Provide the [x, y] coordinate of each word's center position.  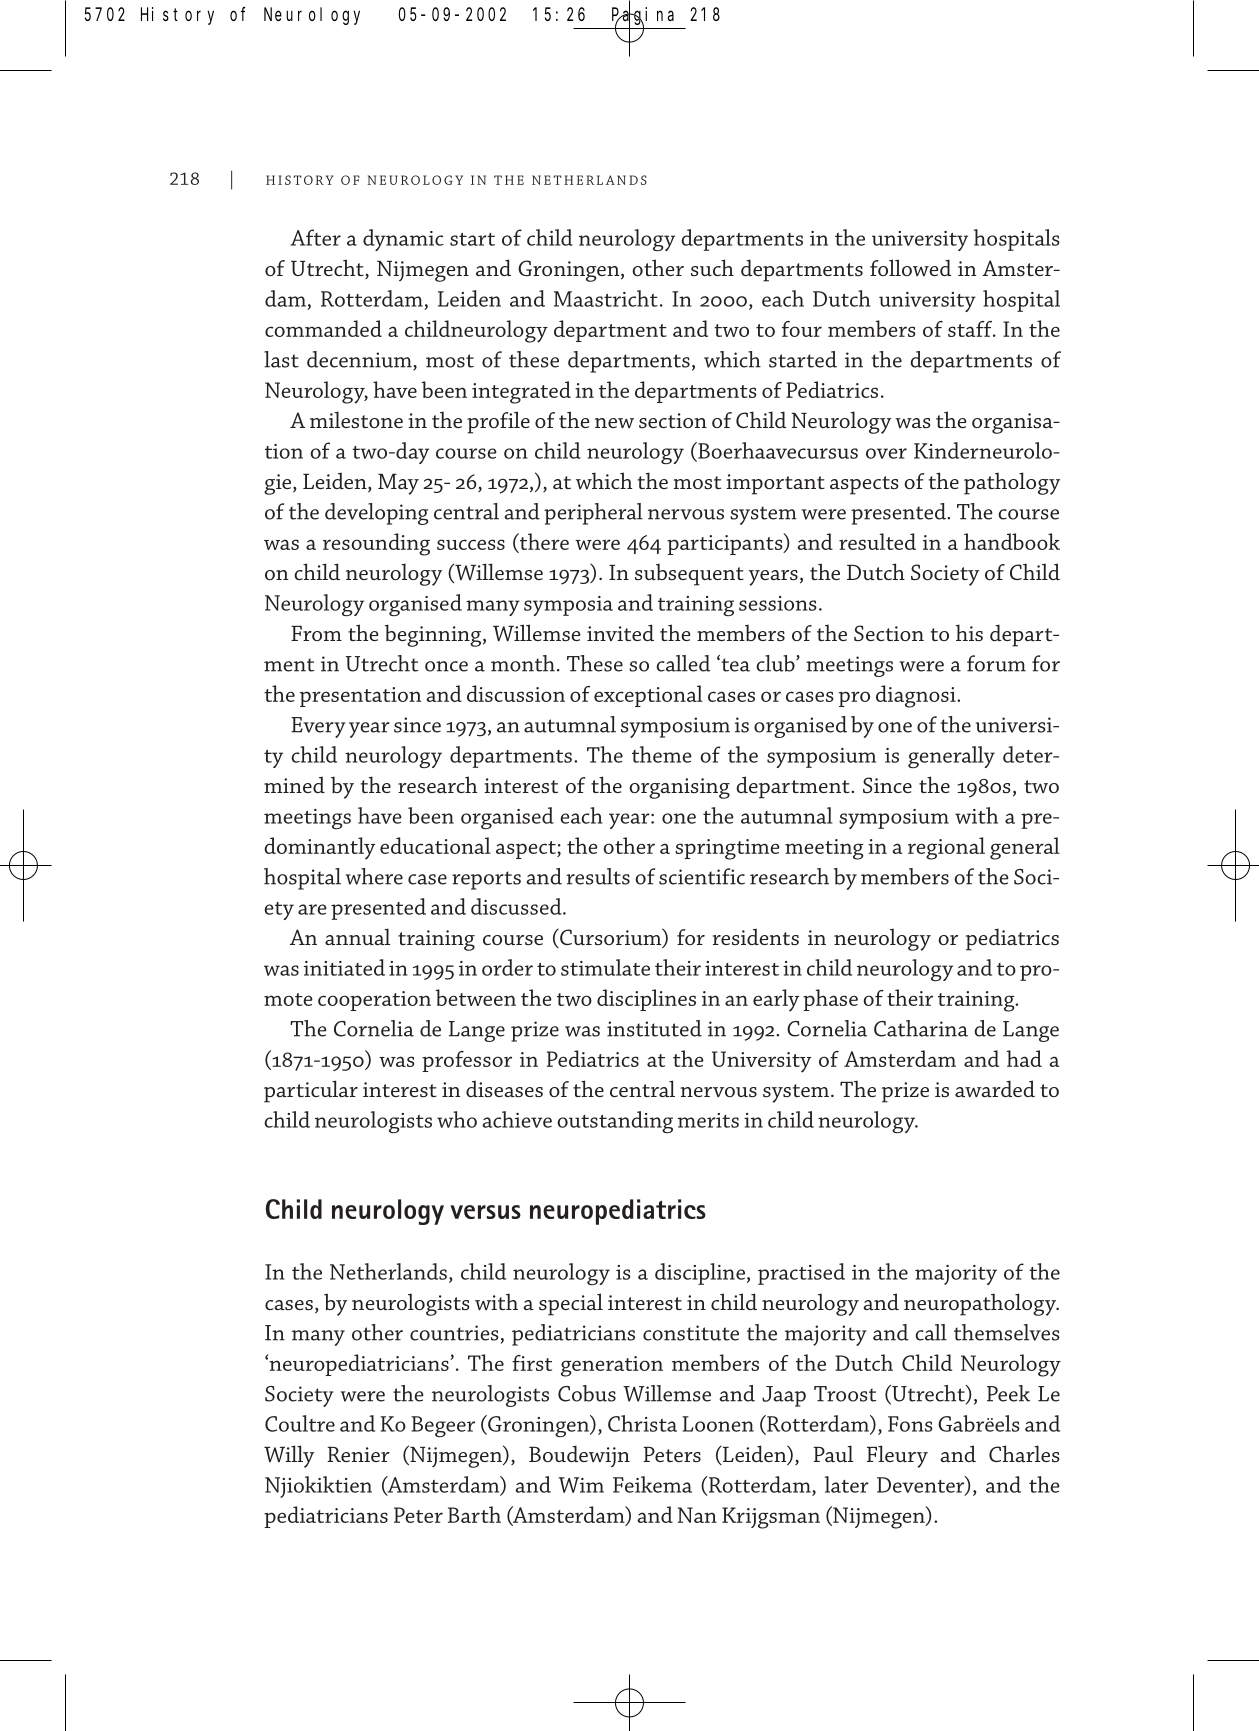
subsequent [689, 575]
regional [946, 848]
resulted [877, 541]
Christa [642, 1423]
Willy [289, 1456]
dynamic [403, 240]
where [374, 876]
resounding [376, 544]
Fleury [897, 1456]
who [457, 1119]
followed [910, 267]
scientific [702, 876]
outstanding [615, 1122]
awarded [995, 1089]
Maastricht [606, 298]
